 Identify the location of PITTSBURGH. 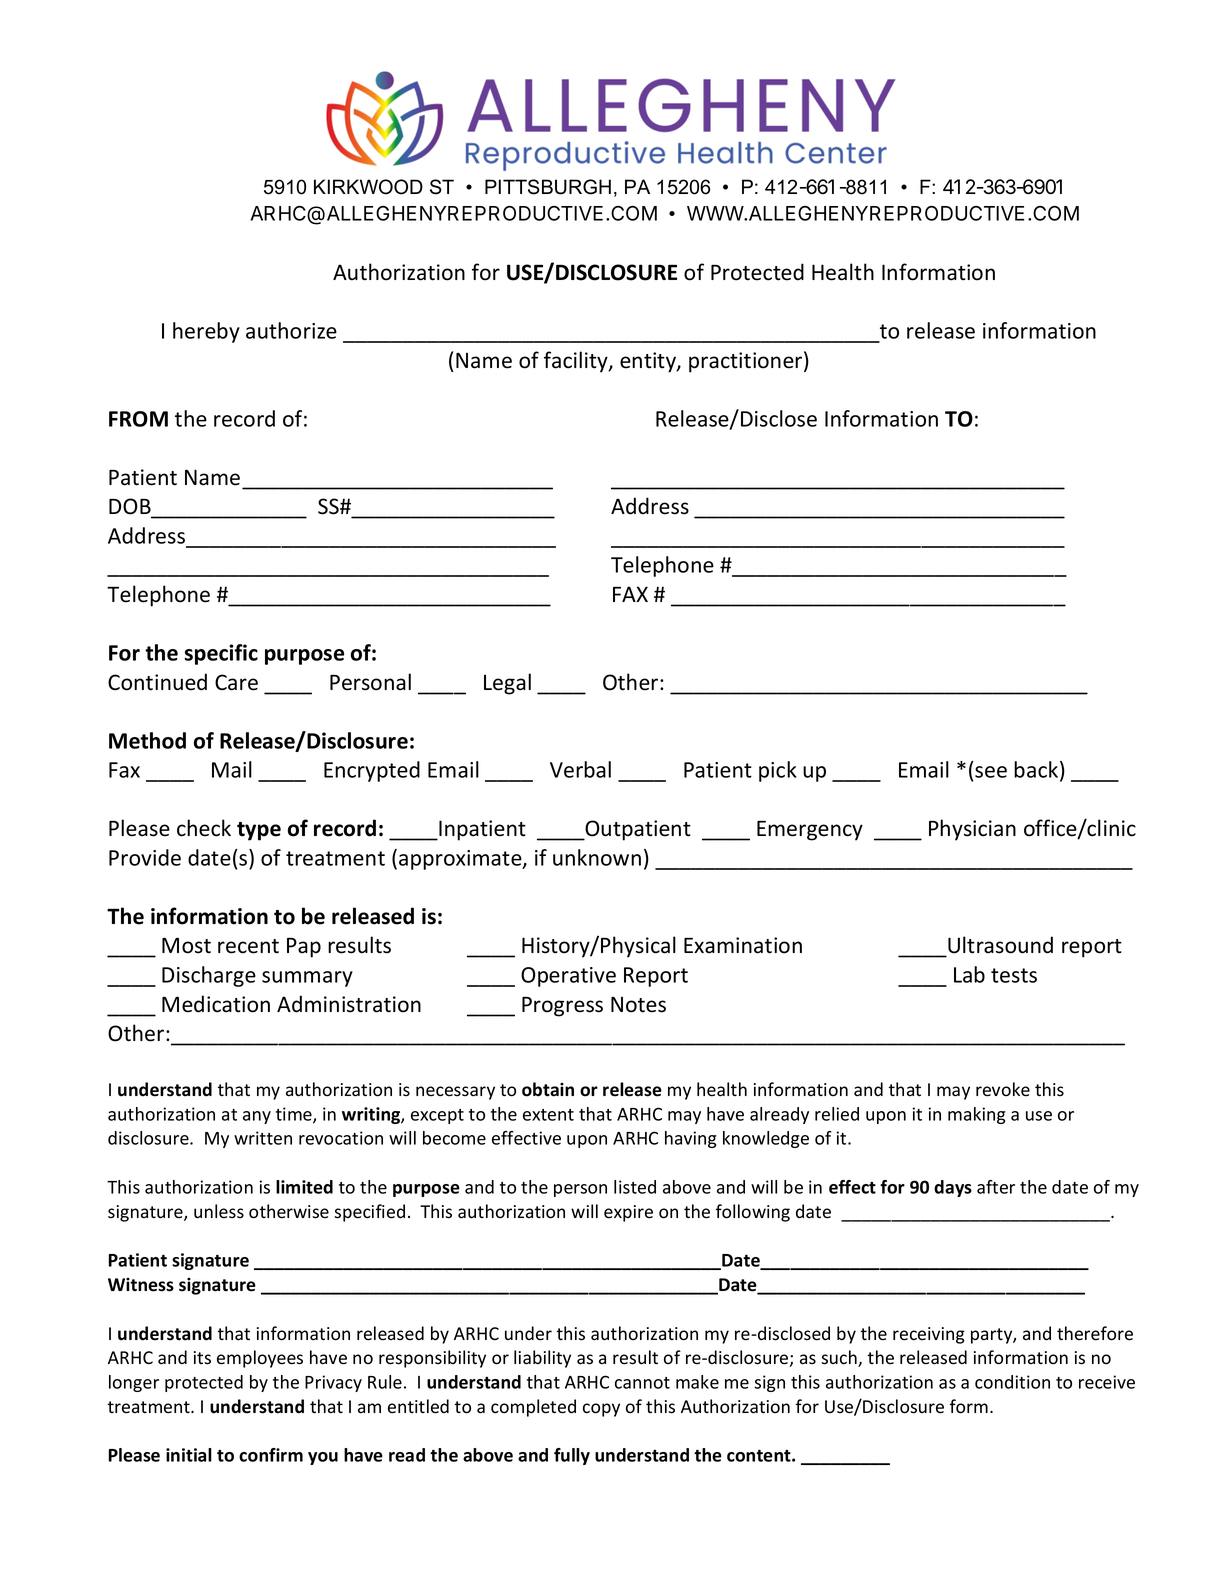
(548, 187).
